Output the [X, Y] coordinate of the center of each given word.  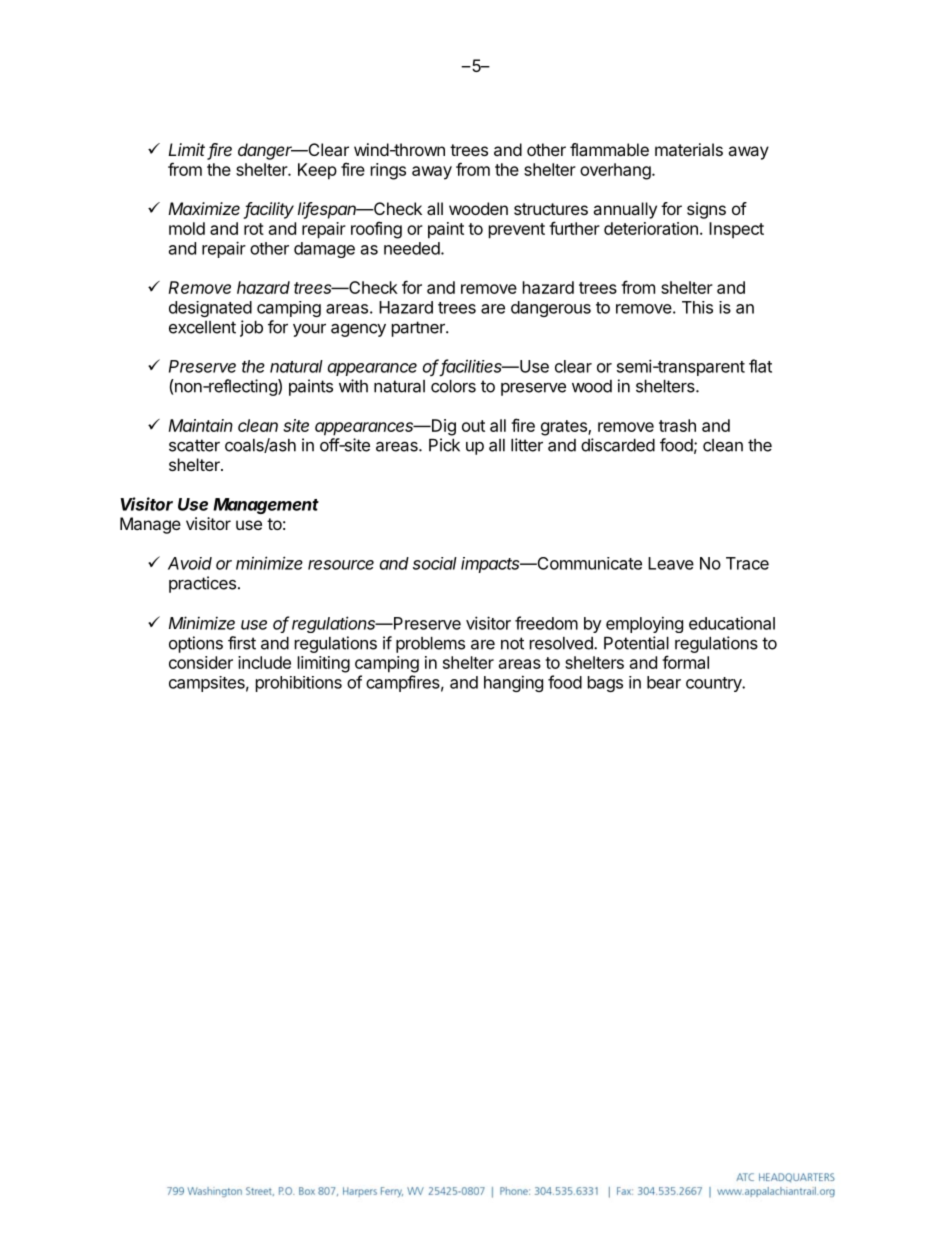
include [264, 662]
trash [677, 425]
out [473, 426]
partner [419, 329]
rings [388, 171]
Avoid [190, 563]
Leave [671, 563]
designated [210, 309]
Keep [317, 171]
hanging [513, 683]
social [435, 563]
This [697, 307]
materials [689, 149]
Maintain [201, 425]
